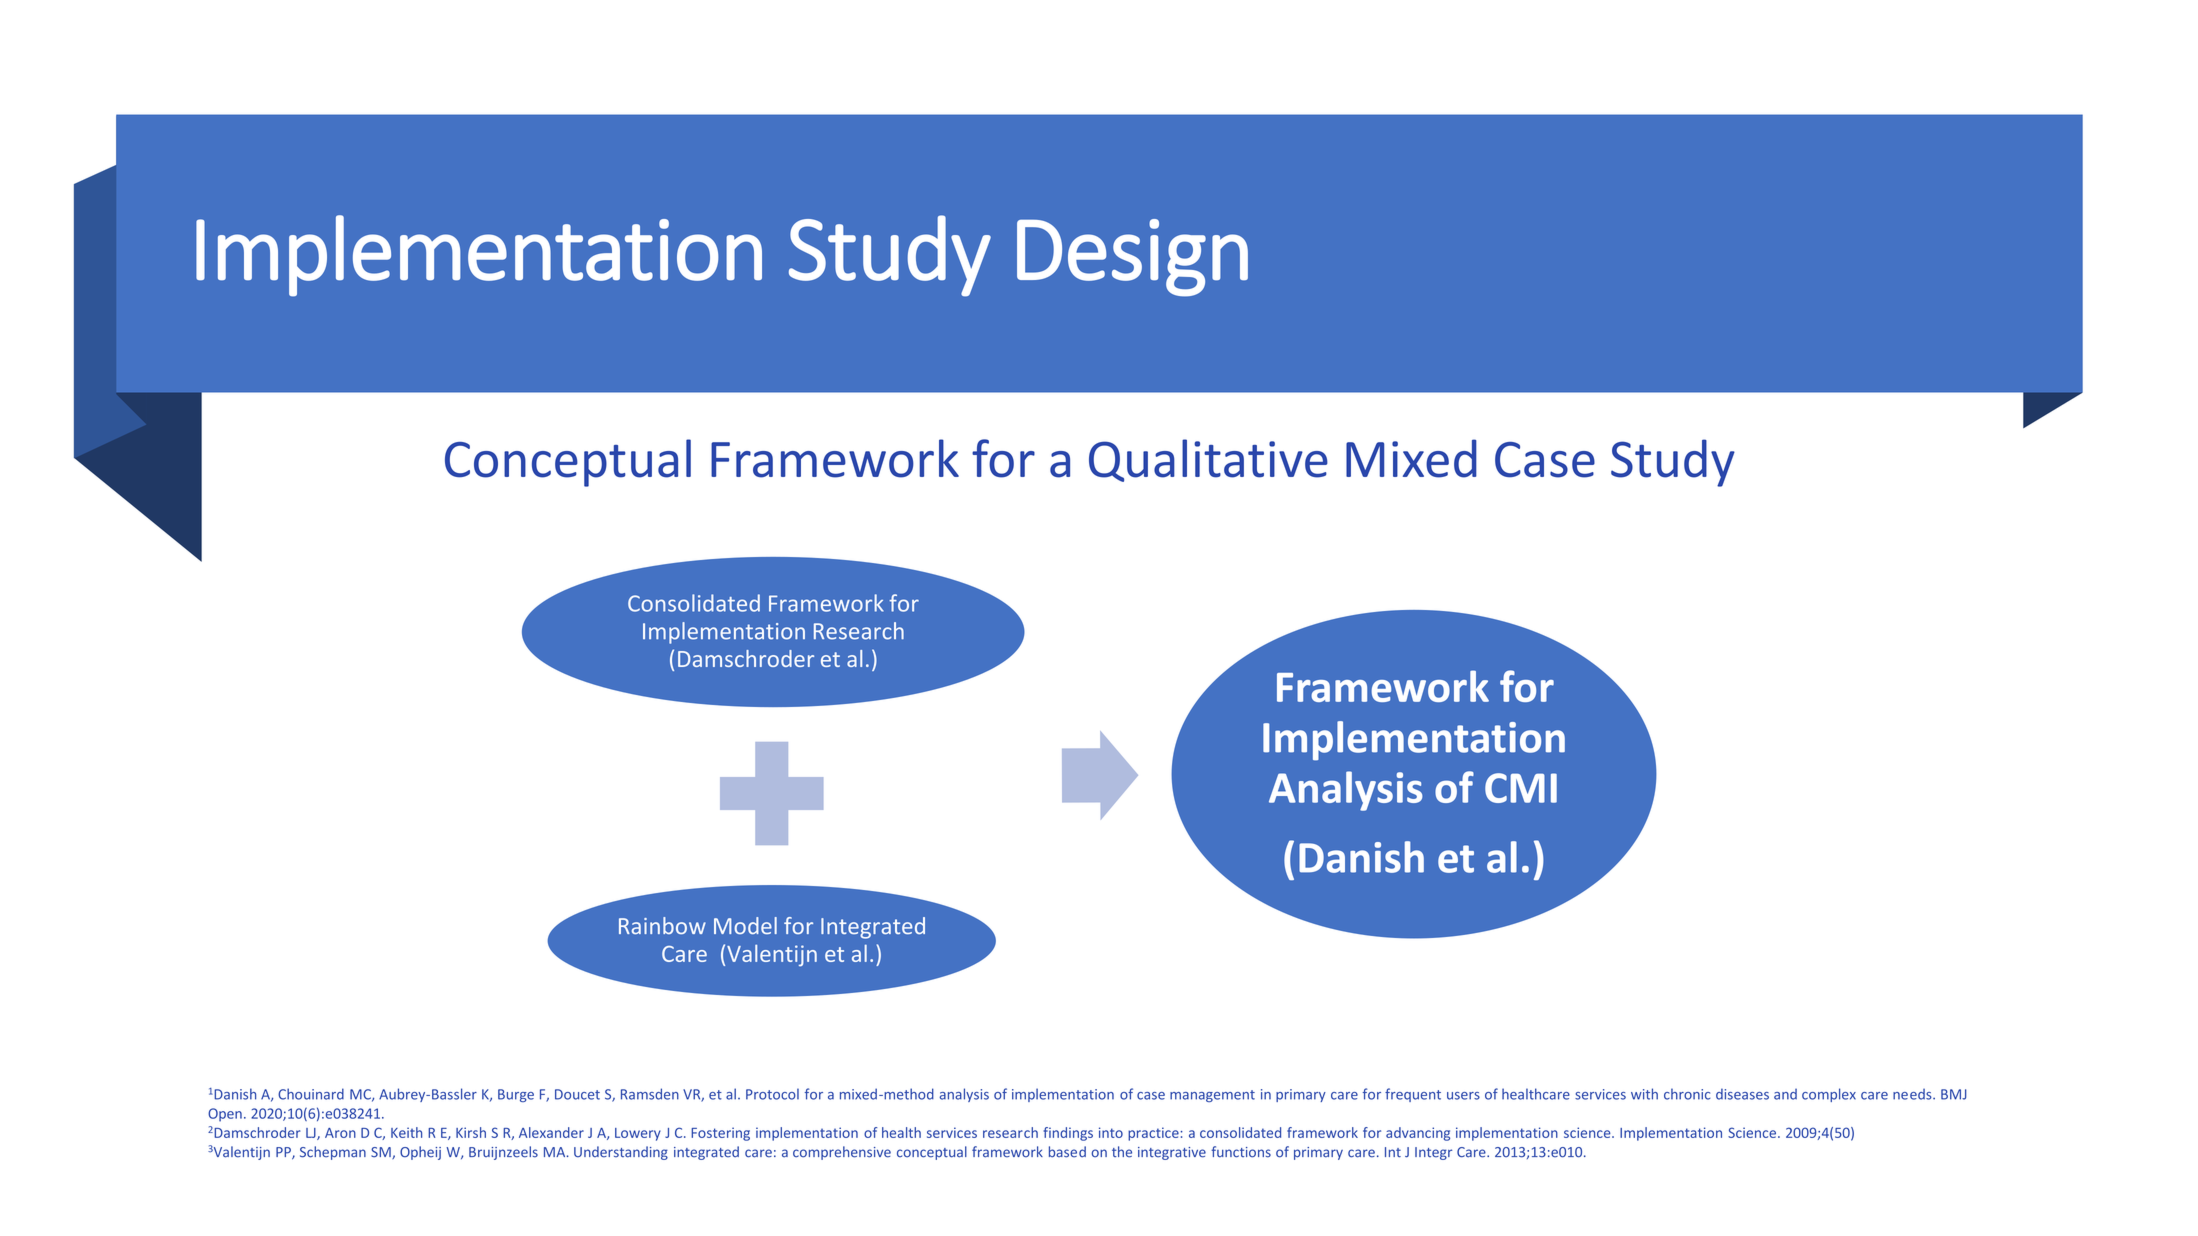  Describe the element at coordinates (772, 1094) in the screenshot. I see `Protocol` at that location.
